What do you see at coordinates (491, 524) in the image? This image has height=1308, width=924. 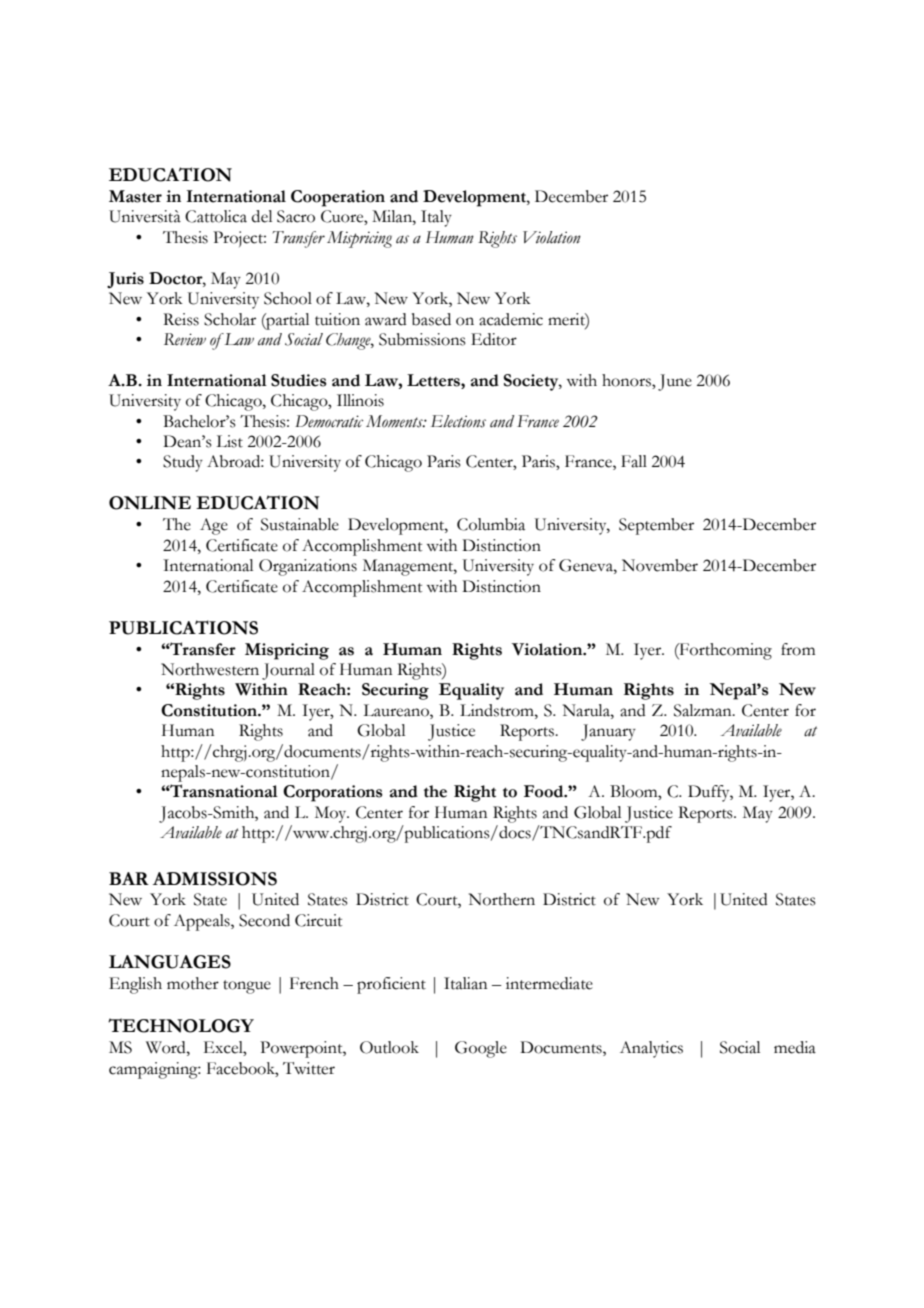 I see `Columbia` at bounding box center [491, 524].
